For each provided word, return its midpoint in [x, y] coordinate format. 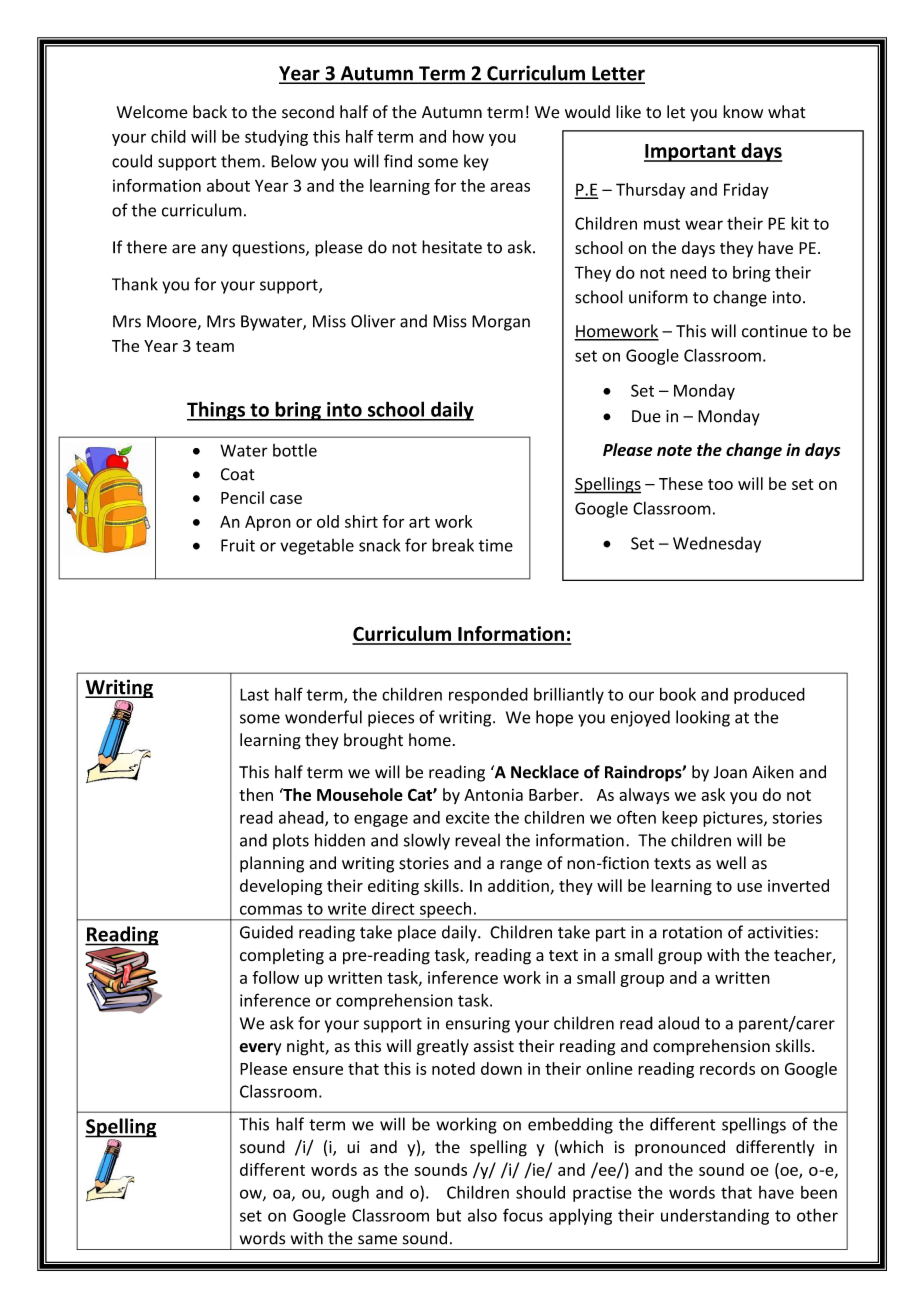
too [720, 484]
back [210, 112]
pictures [734, 819]
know [743, 112]
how [468, 136]
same [377, 1240]
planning [272, 864]
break [453, 545]
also [482, 1215]
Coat [238, 474]
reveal [477, 840]
